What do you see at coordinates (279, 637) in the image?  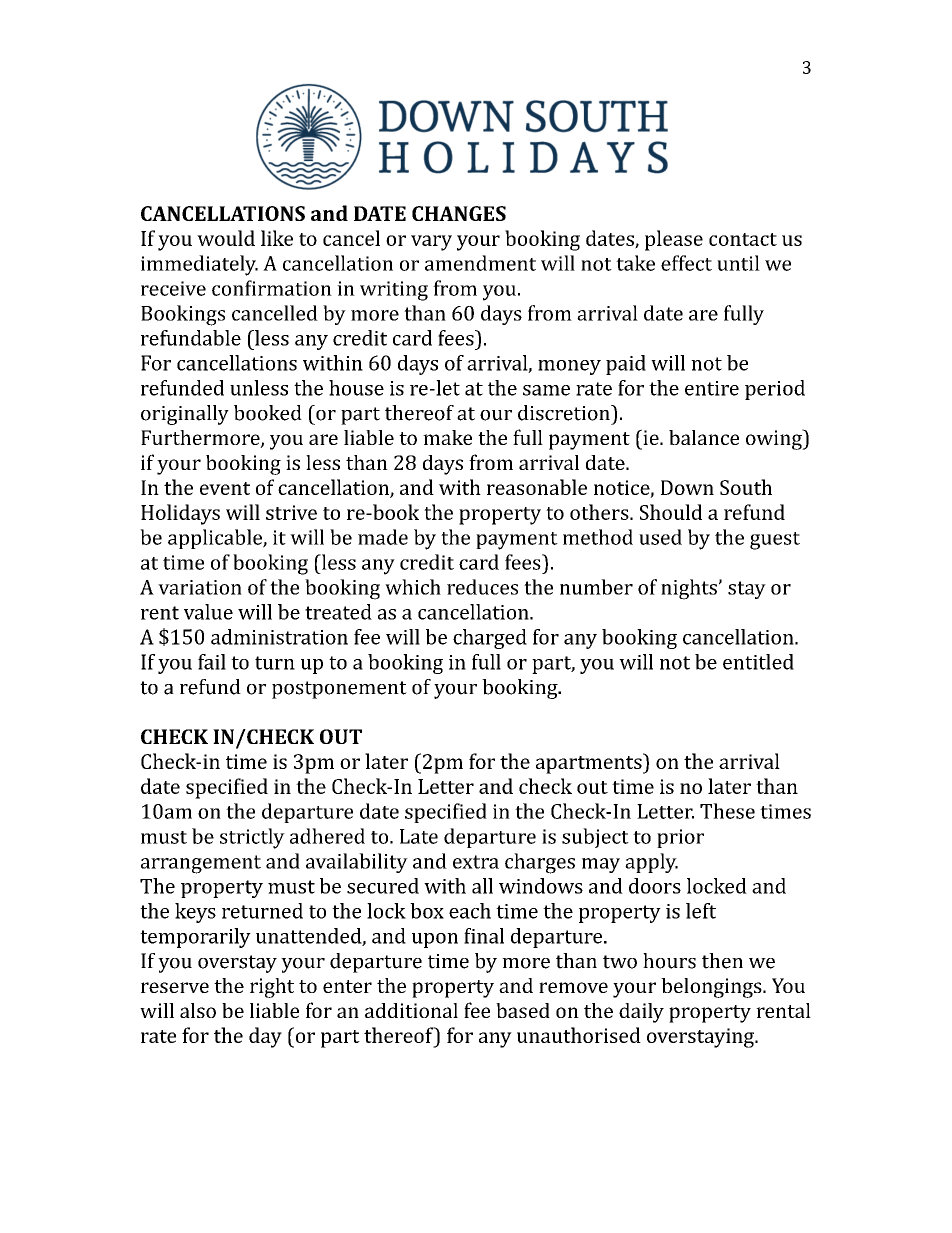 I see `administration` at bounding box center [279, 637].
